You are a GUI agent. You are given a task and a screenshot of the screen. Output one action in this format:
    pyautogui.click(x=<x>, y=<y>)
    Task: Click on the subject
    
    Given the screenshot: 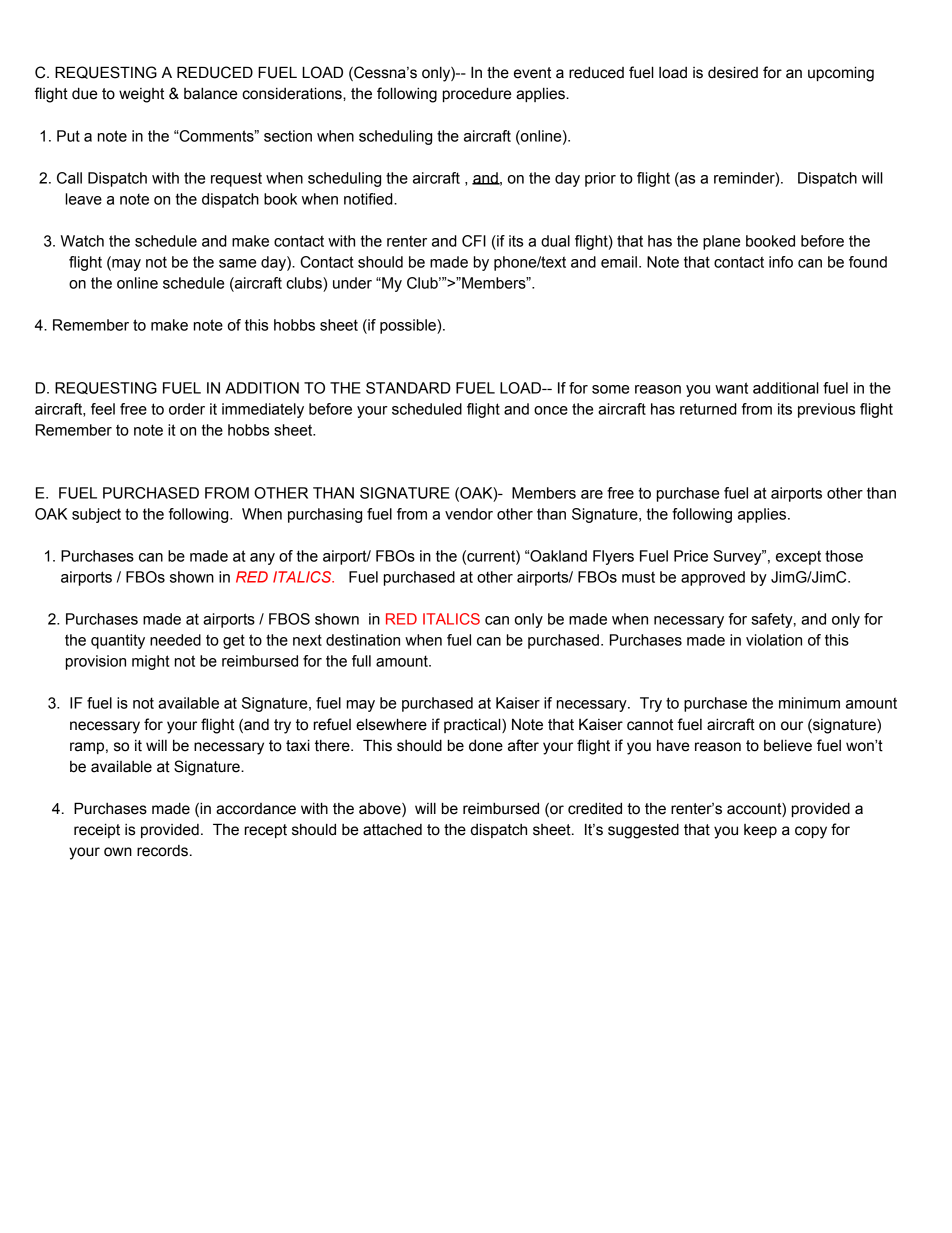 What is the action you would take?
    pyautogui.click(x=96, y=515)
